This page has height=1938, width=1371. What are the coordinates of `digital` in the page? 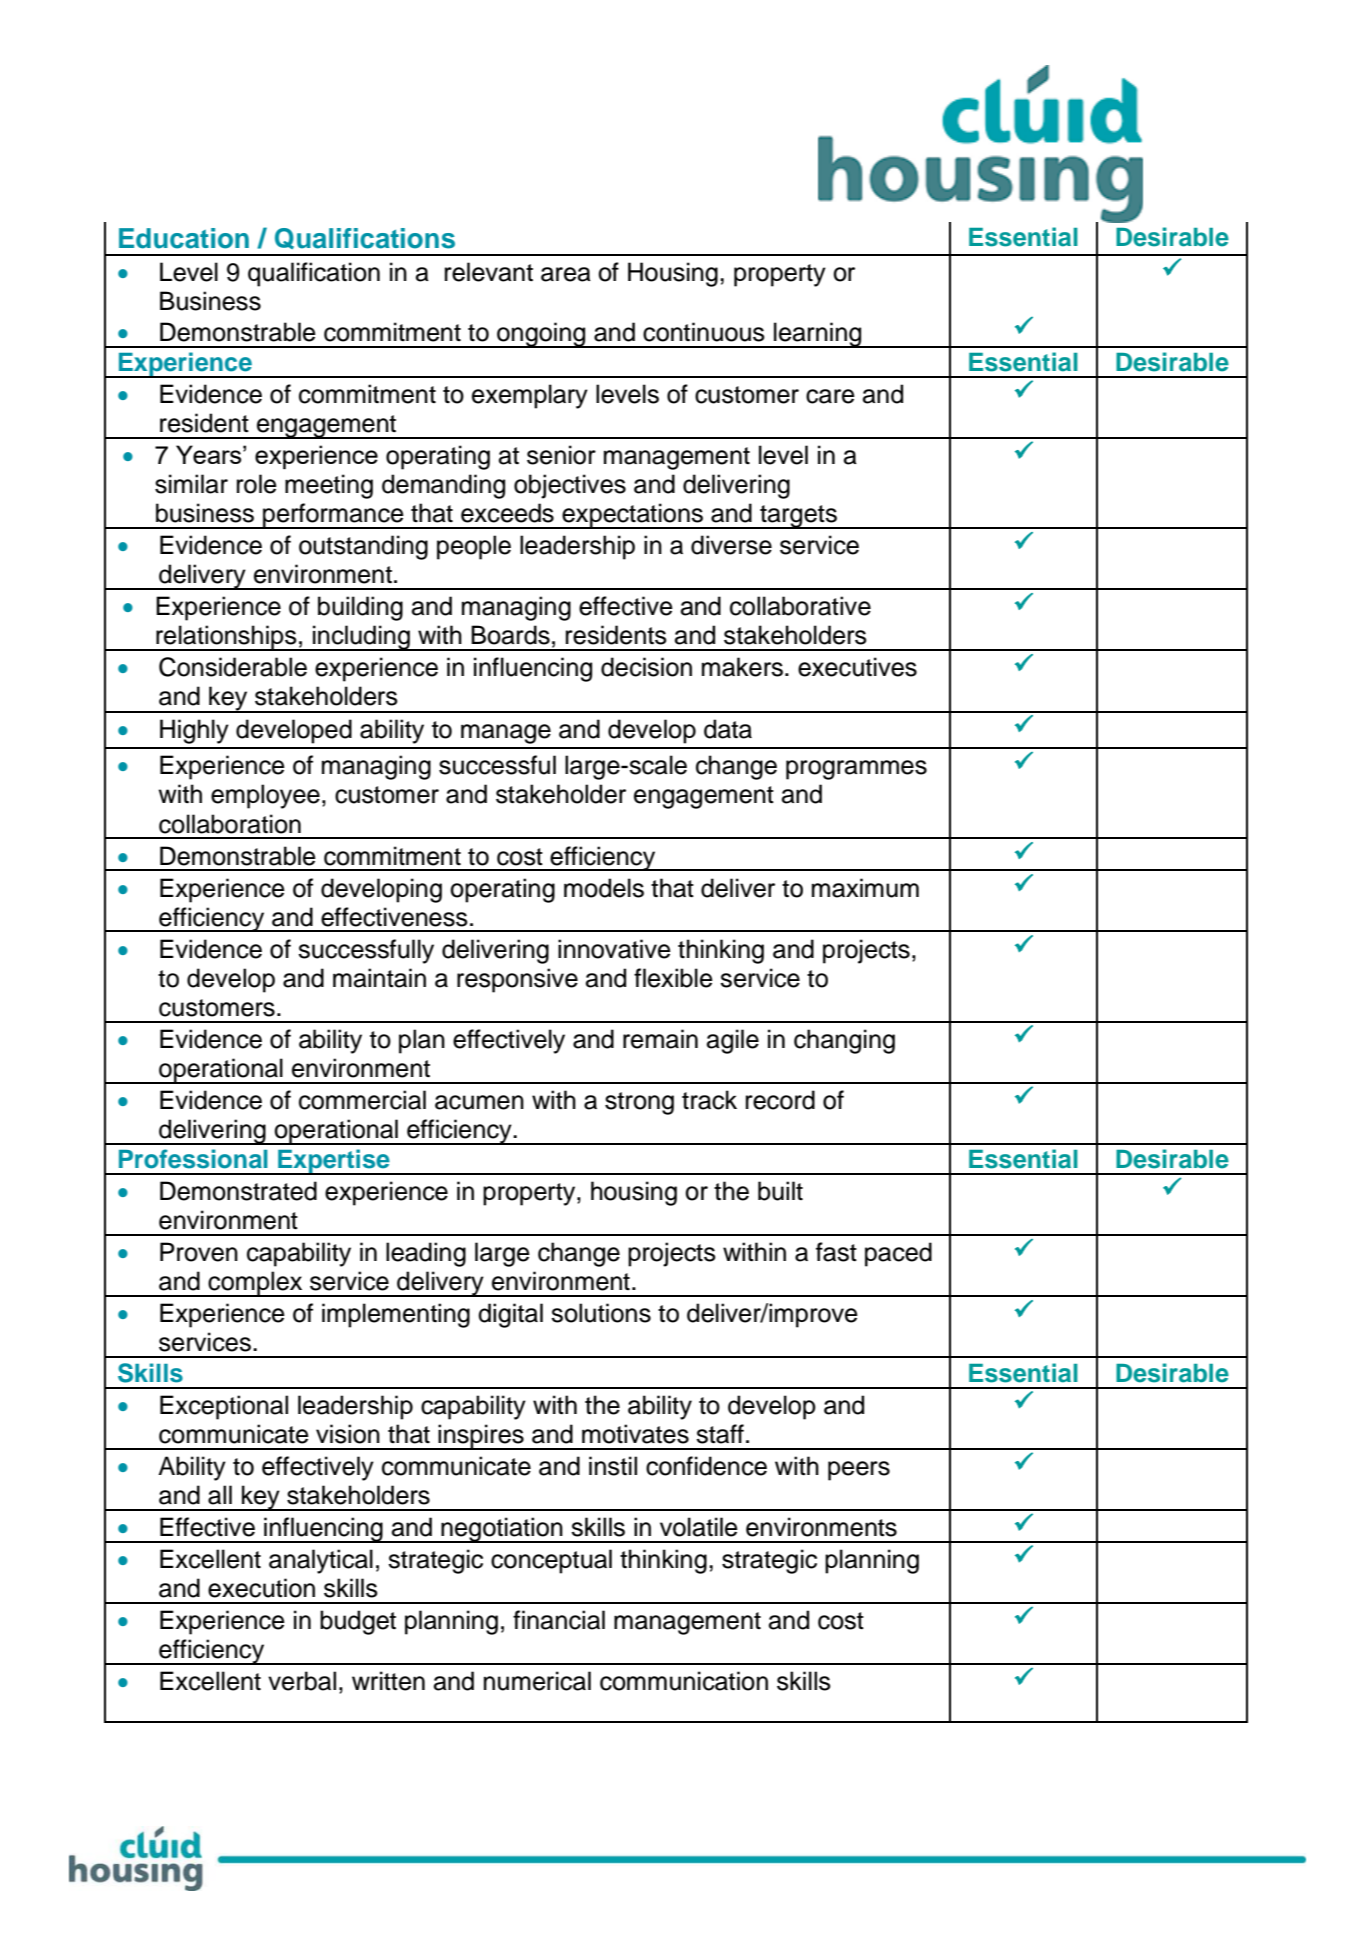 It's located at (510, 1315).
